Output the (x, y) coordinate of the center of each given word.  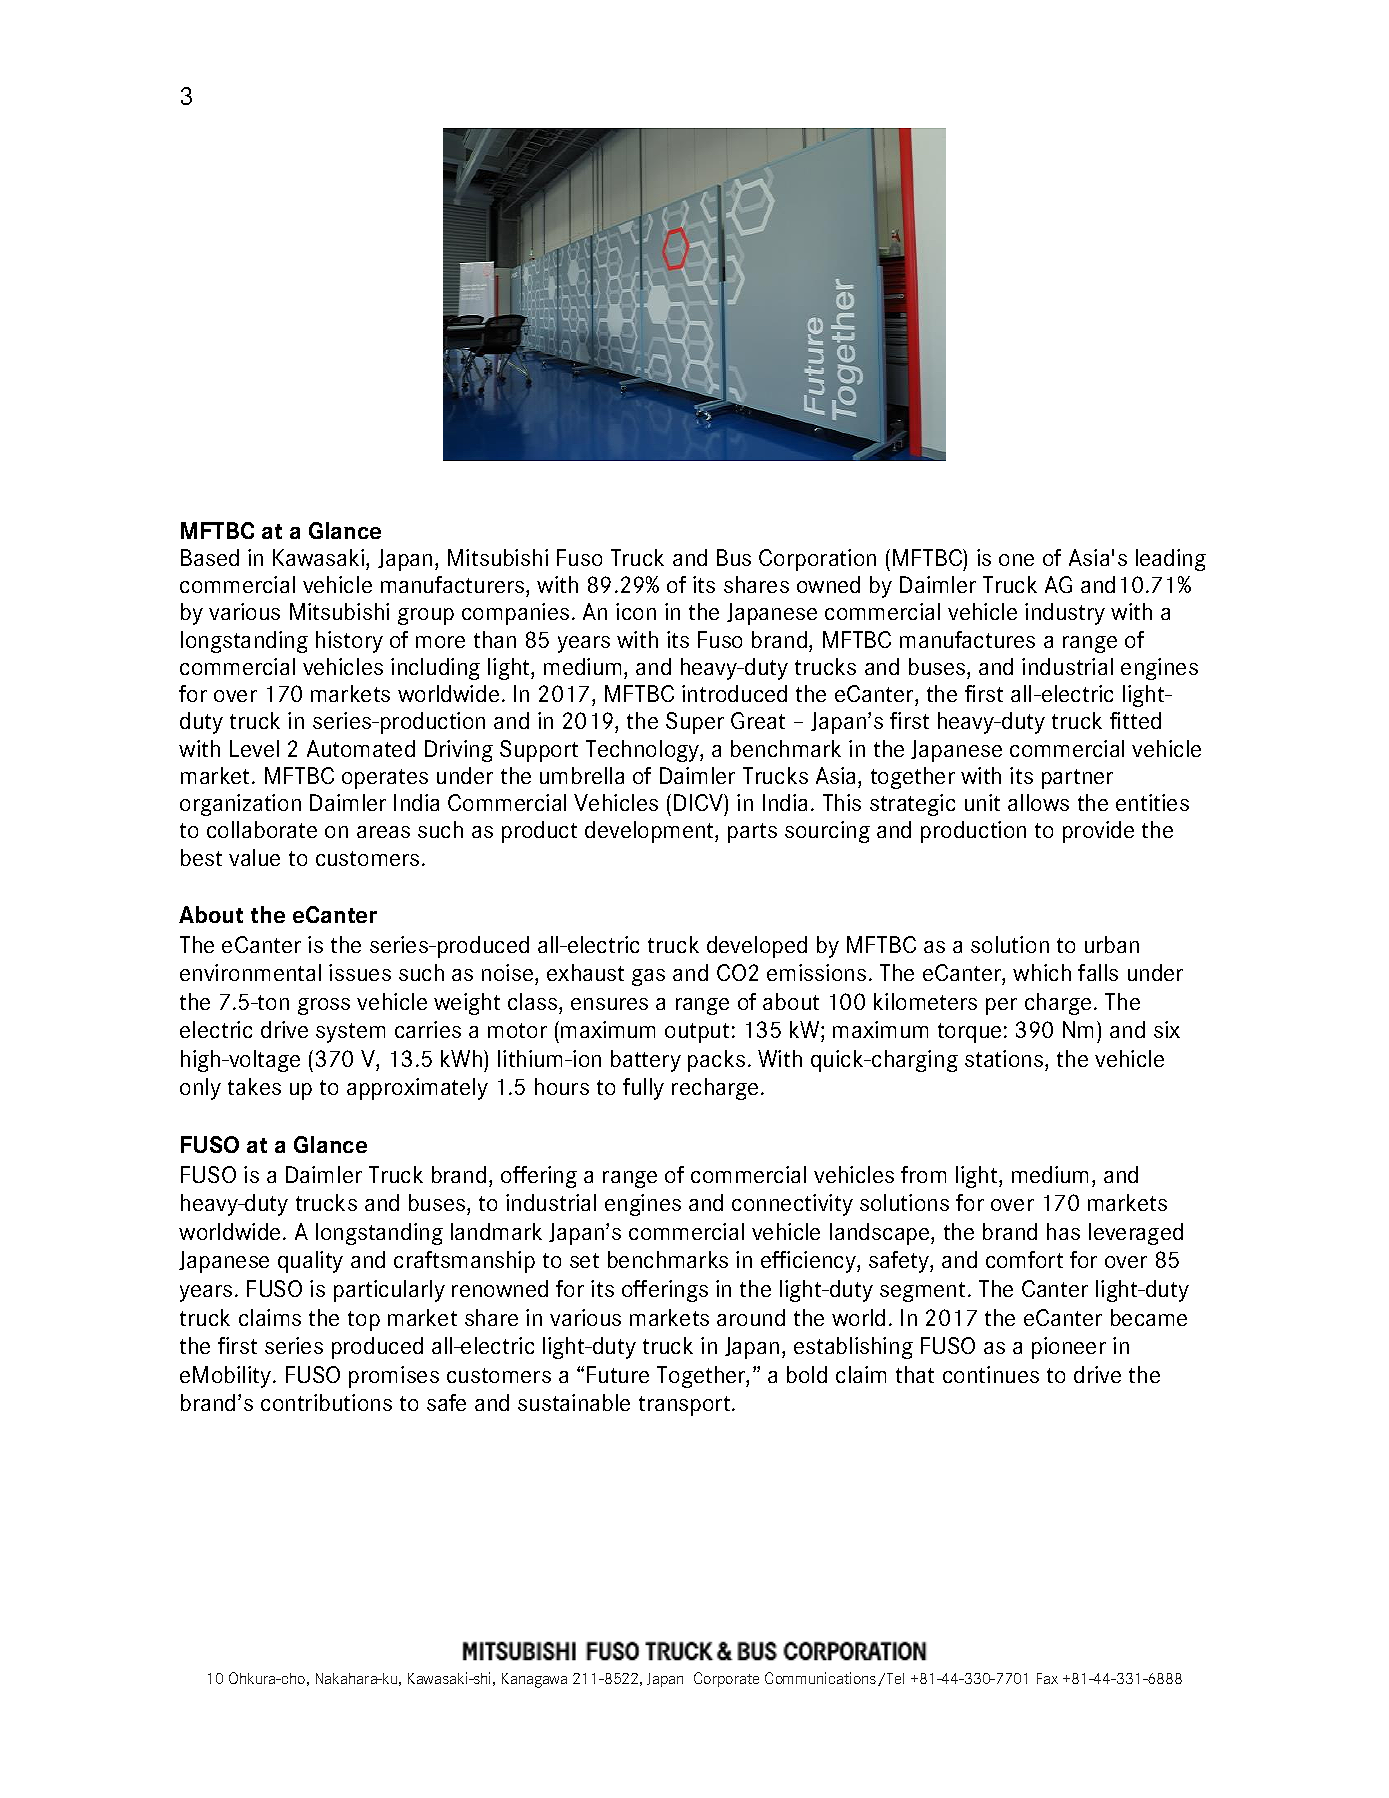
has (1063, 1231)
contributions (326, 1402)
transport (686, 1406)
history (349, 642)
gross (324, 1006)
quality (310, 1262)
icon (636, 611)
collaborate (262, 829)
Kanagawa (534, 1680)
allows (1038, 802)
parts (752, 833)
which (1042, 972)
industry (1065, 614)
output (697, 1033)
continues (991, 1374)
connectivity (792, 1205)
